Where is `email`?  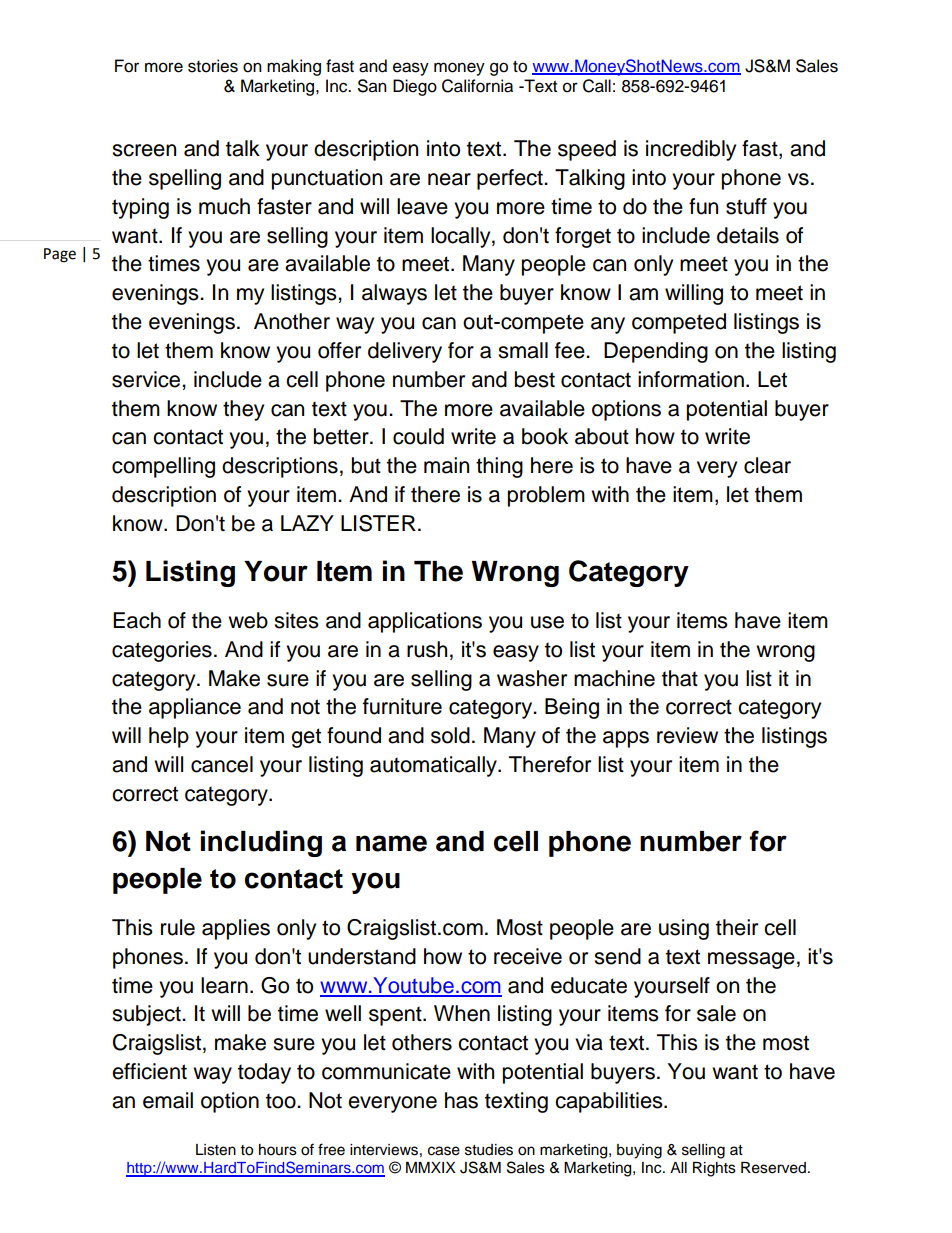
email is located at coordinates (168, 1100).
